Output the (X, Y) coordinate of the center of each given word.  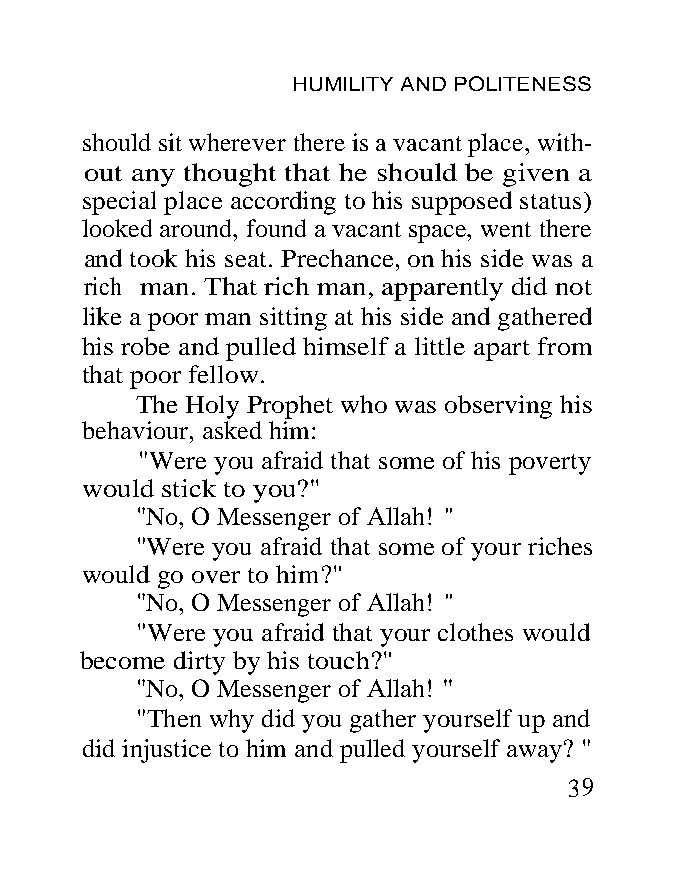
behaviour (136, 430)
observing (498, 407)
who (364, 404)
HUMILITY (343, 84)
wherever (237, 142)
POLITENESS (523, 83)
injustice (166, 751)
